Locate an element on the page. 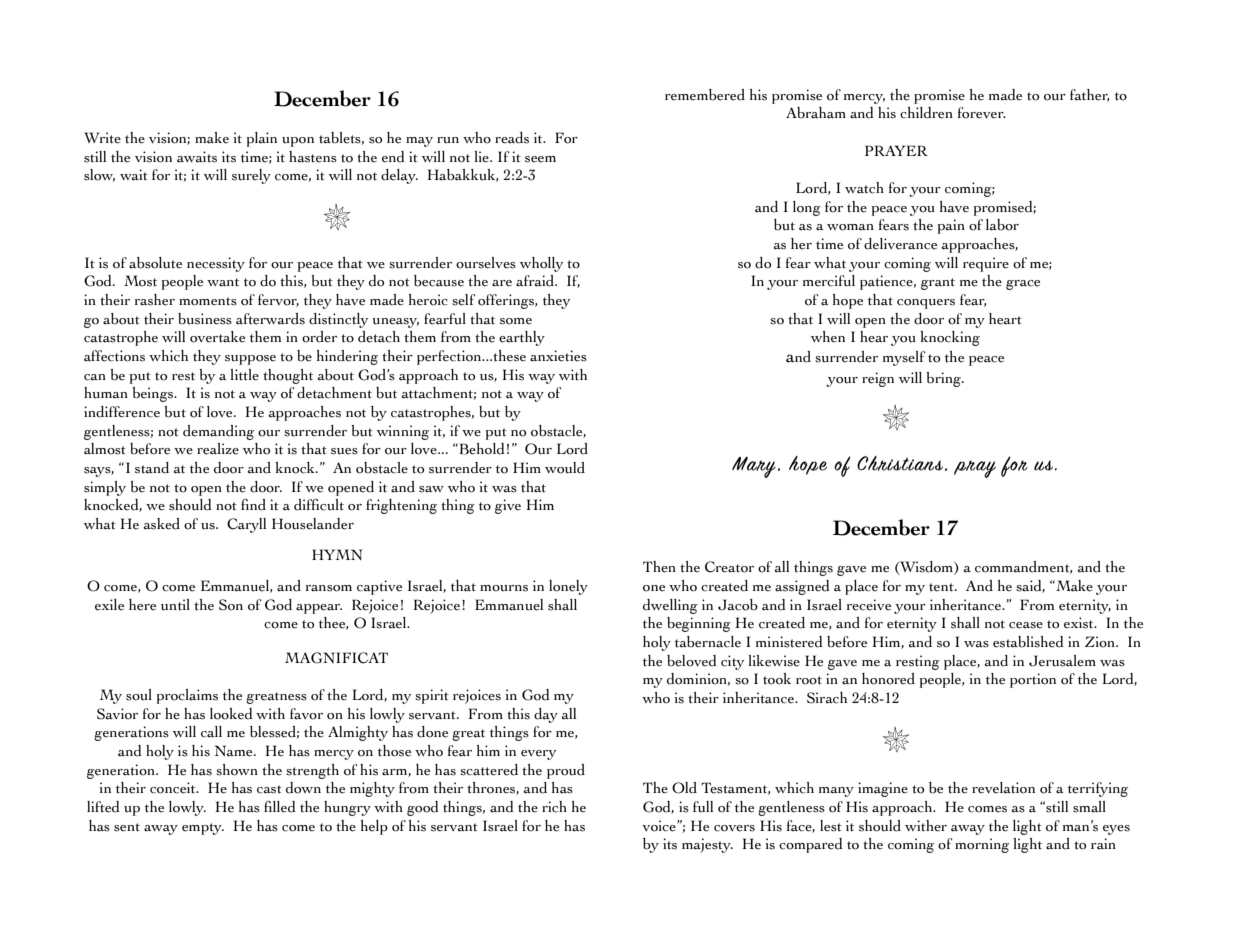 The width and height of the document is (1233, 952). empty is located at coordinates (203, 829).
